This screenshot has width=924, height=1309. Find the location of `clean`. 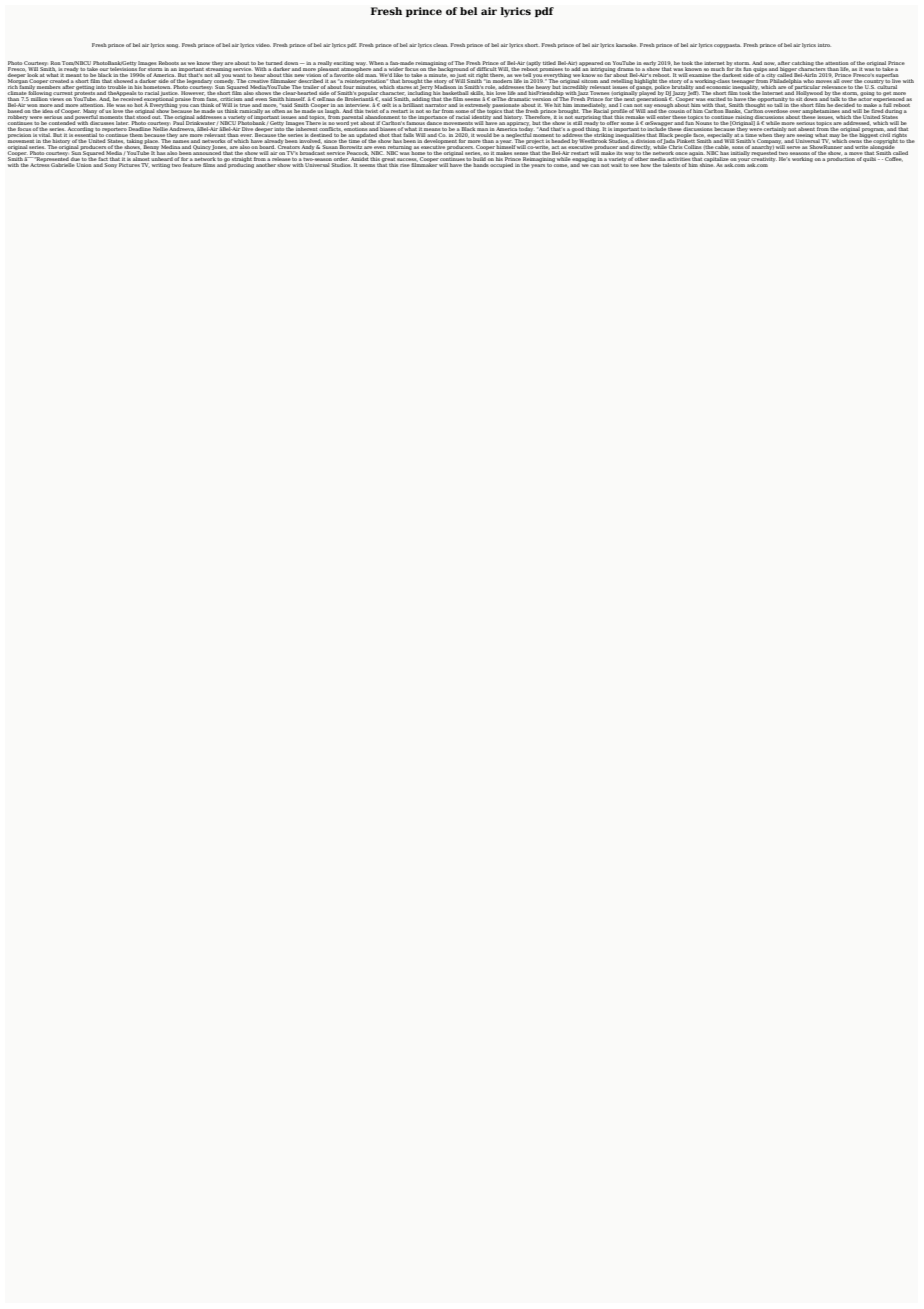

clean is located at coordinates (440, 45).
